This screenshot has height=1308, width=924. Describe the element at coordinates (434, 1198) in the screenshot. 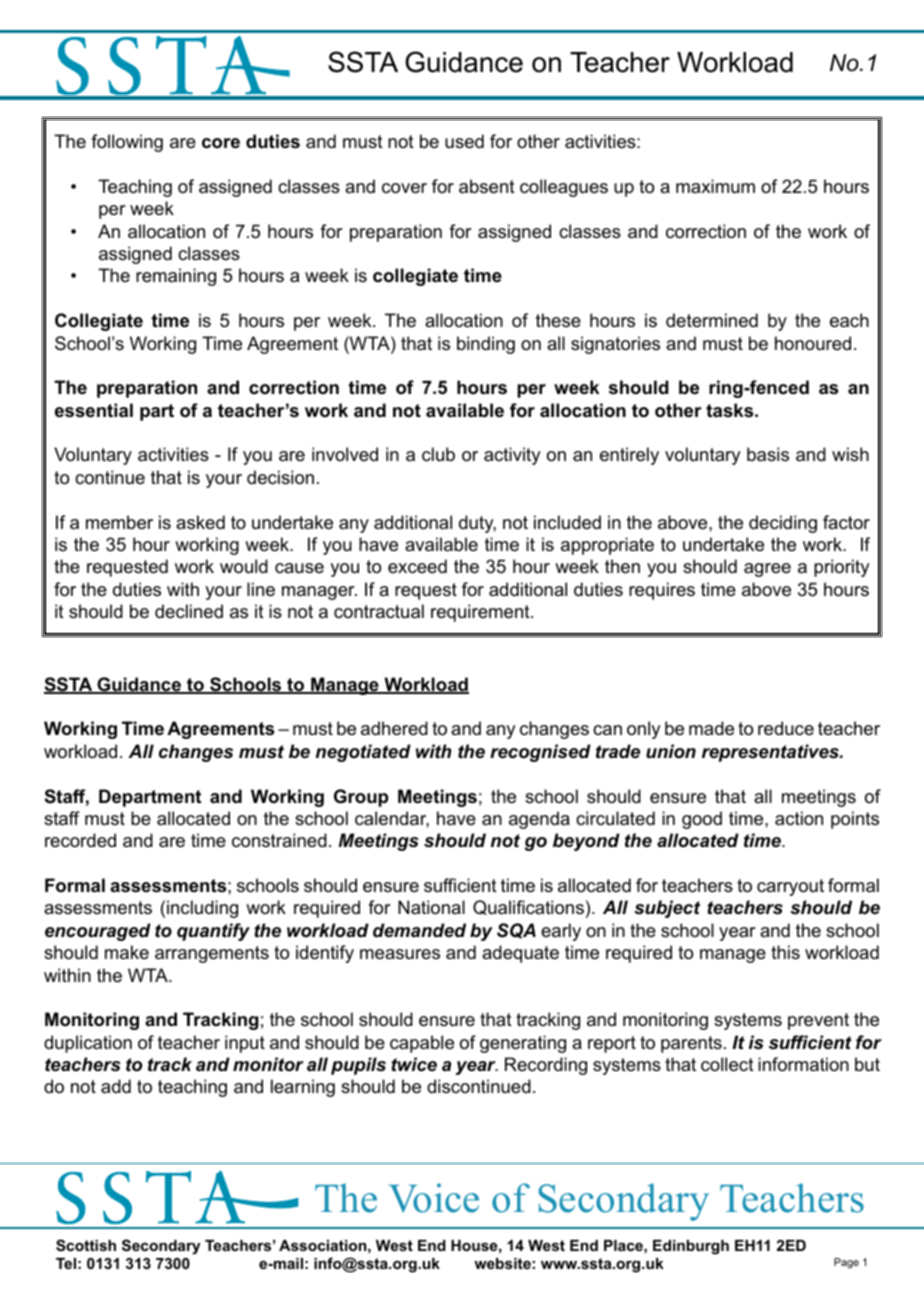

I see `Voice` at that location.
